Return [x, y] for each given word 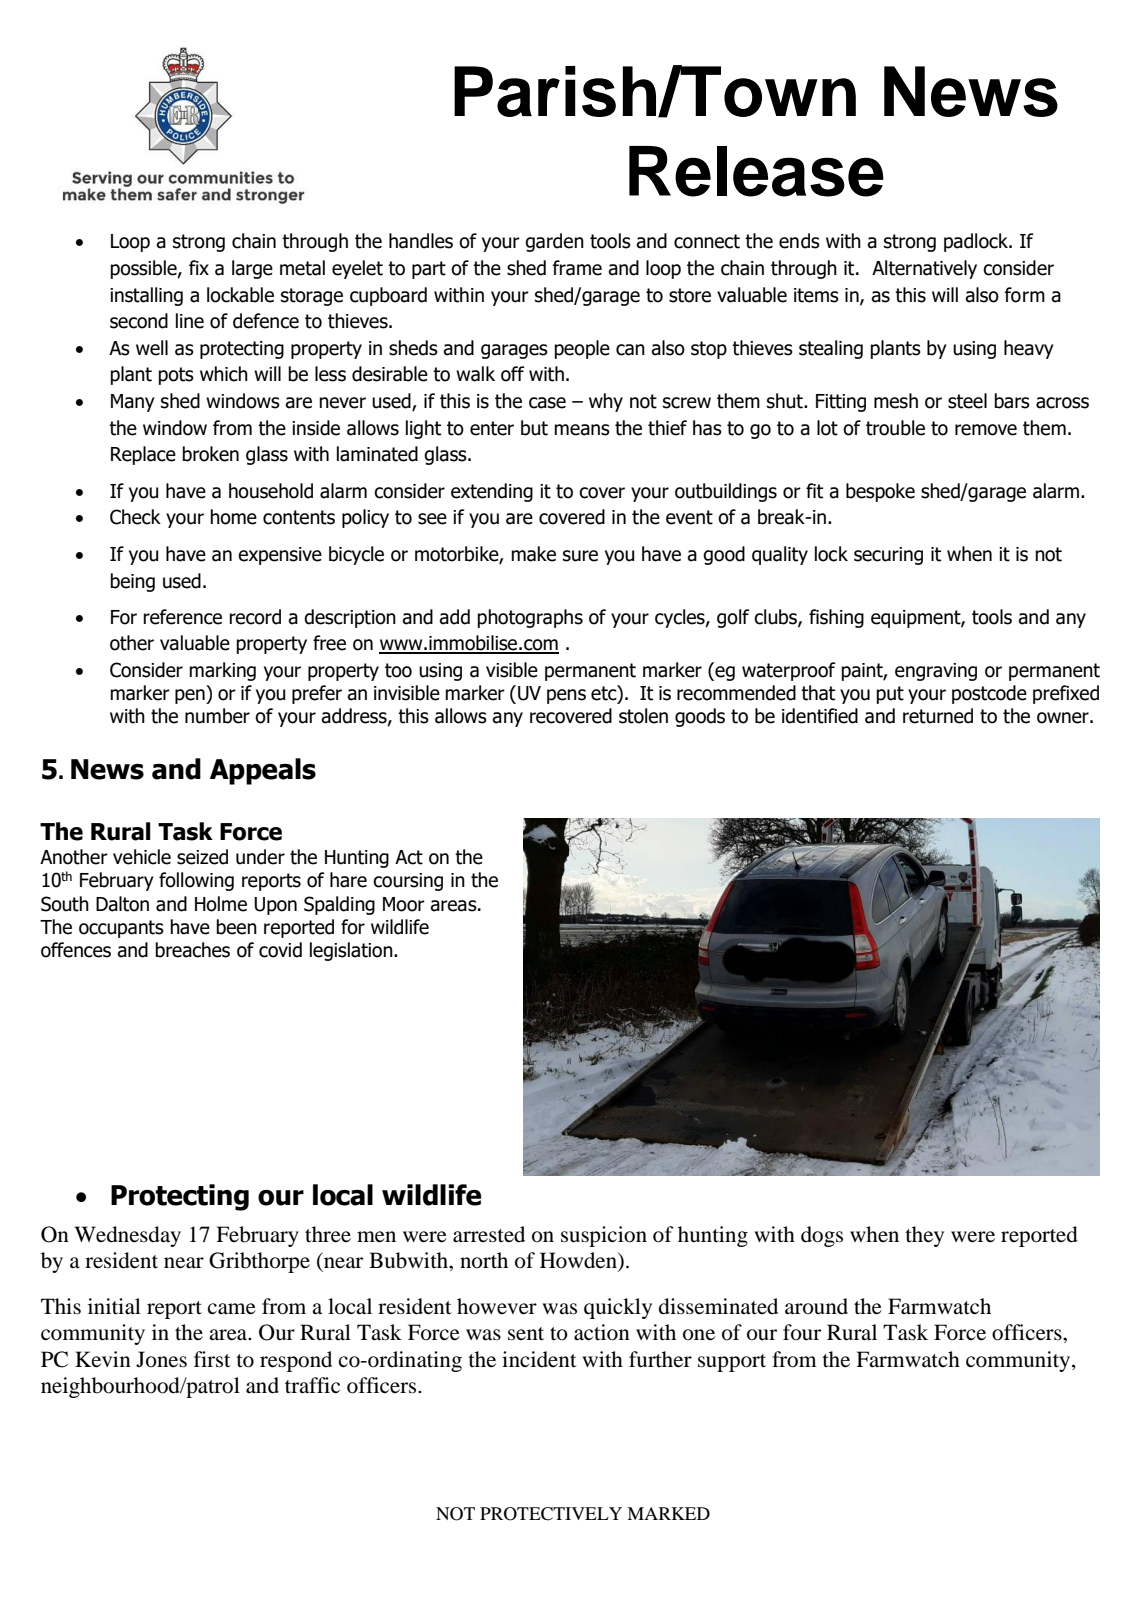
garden [554, 242]
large [252, 269]
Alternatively [924, 269]
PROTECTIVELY [551, 1514]
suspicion [604, 1236]
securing [888, 556]
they [924, 1236]
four [802, 1332]
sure [580, 556]
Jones [161, 1359]
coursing [408, 882]
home [233, 517]
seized [202, 857]
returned [938, 716]
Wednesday [128, 1236]
